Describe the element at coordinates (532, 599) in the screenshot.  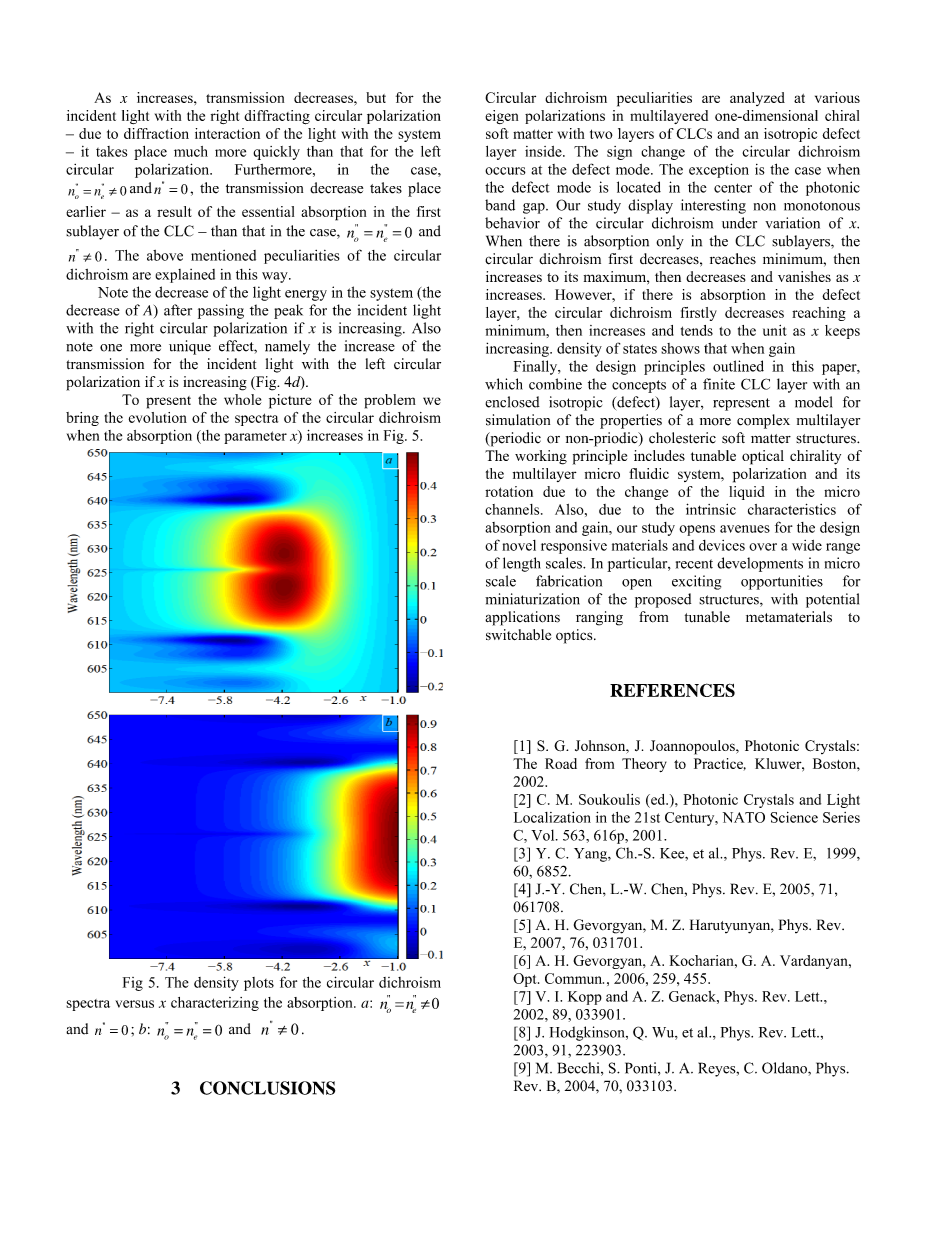
I see `miniaturization` at that location.
